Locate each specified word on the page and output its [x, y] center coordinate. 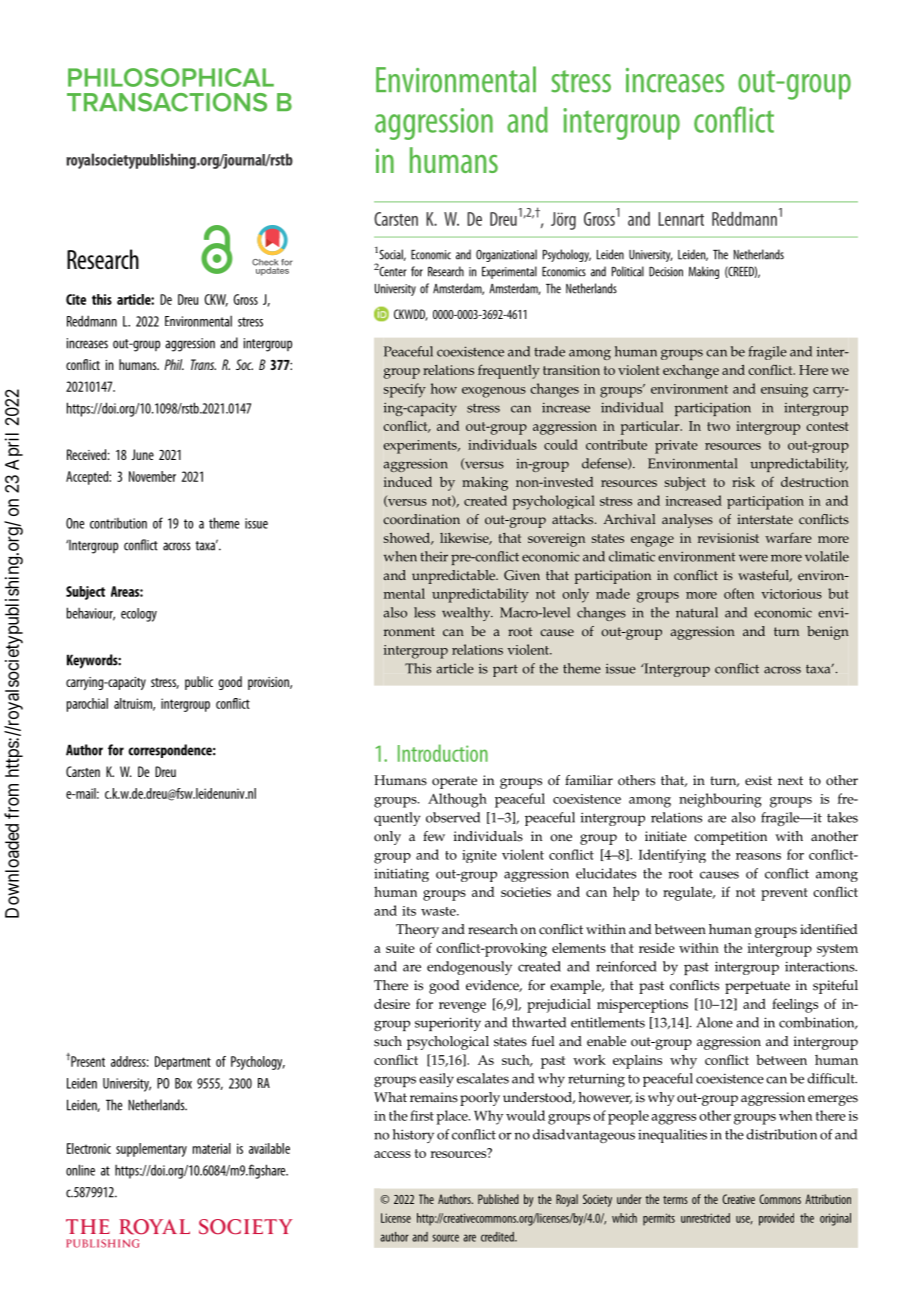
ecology [139, 615]
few [434, 836]
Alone [714, 1022]
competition [730, 838]
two [718, 426]
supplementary [151, 1150]
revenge [462, 1007]
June [143, 454]
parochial [87, 705]
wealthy [467, 614]
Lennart [681, 219]
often [739, 593]
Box [183, 1083]
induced [408, 482]
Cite [76, 299]
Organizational [506, 255]
